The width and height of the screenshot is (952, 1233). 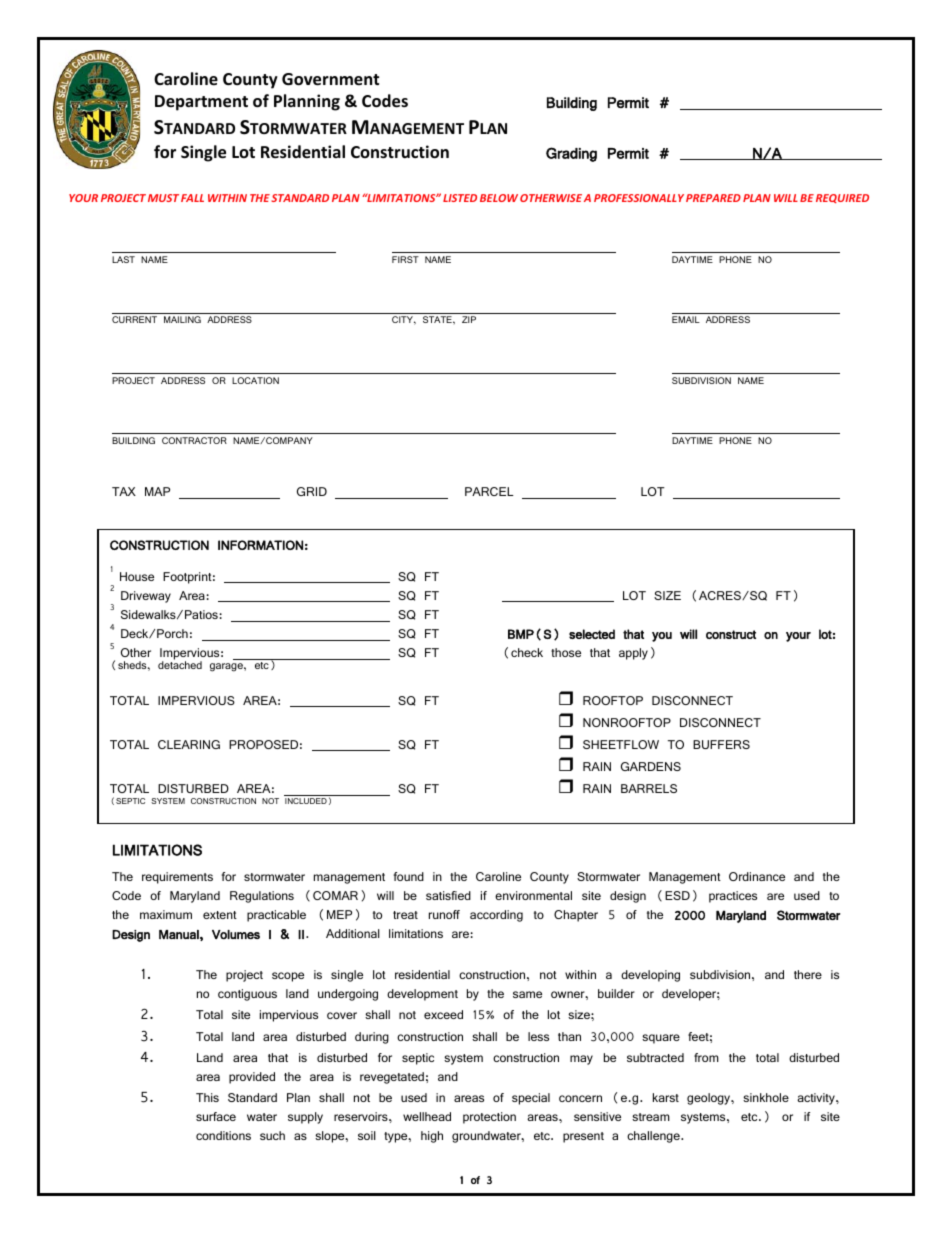 What do you see at coordinates (201, 103) in the screenshot?
I see `Department` at bounding box center [201, 103].
